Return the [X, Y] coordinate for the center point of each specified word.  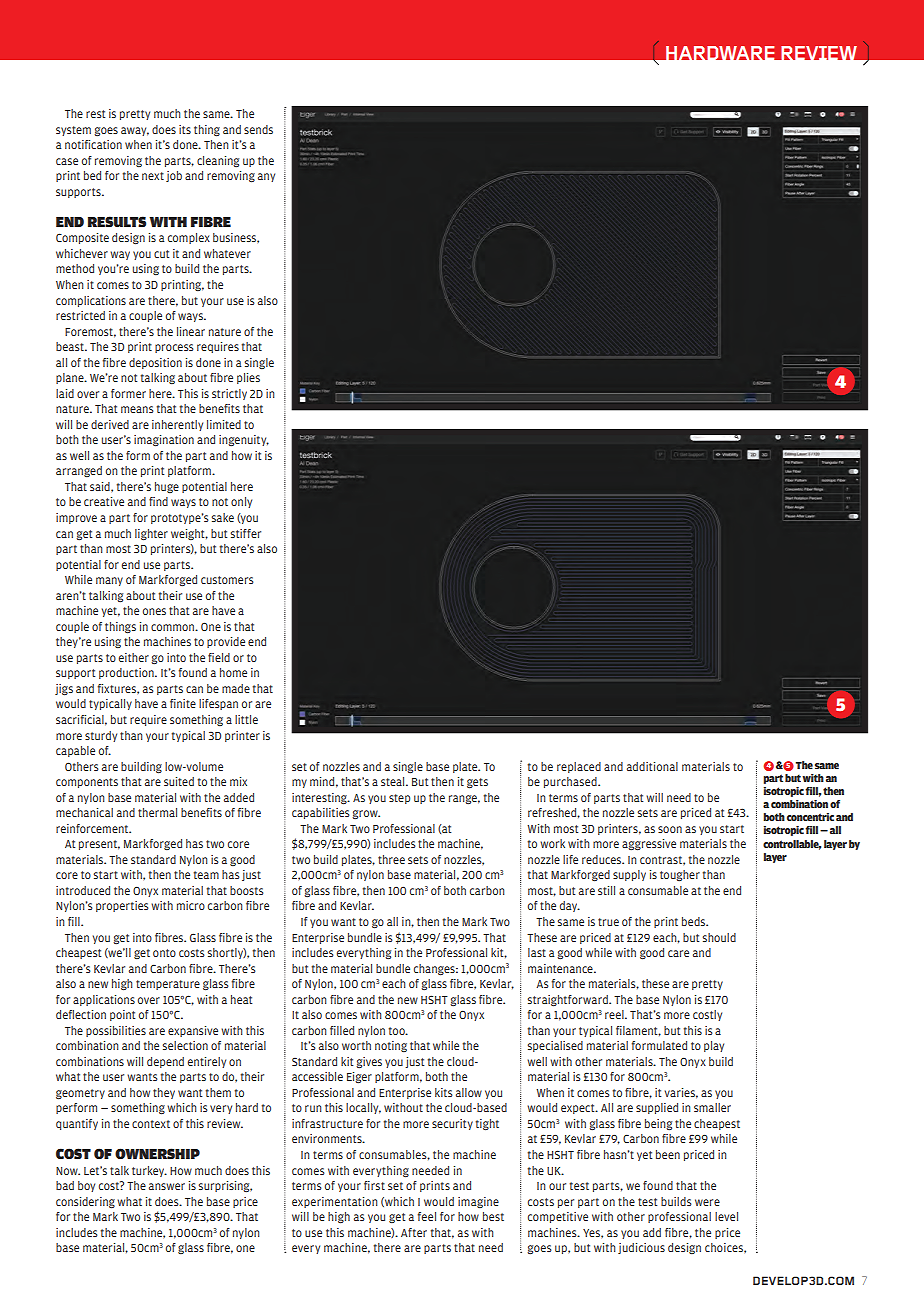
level [726, 1216]
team [206, 875]
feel [427, 1216]
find [158, 501]
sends [258, 129]
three [391, 859]
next [153, 176]
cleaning [218, 161]
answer [167, 1186]
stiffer [246, 533]
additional [652, 766]
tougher [680, 875]
